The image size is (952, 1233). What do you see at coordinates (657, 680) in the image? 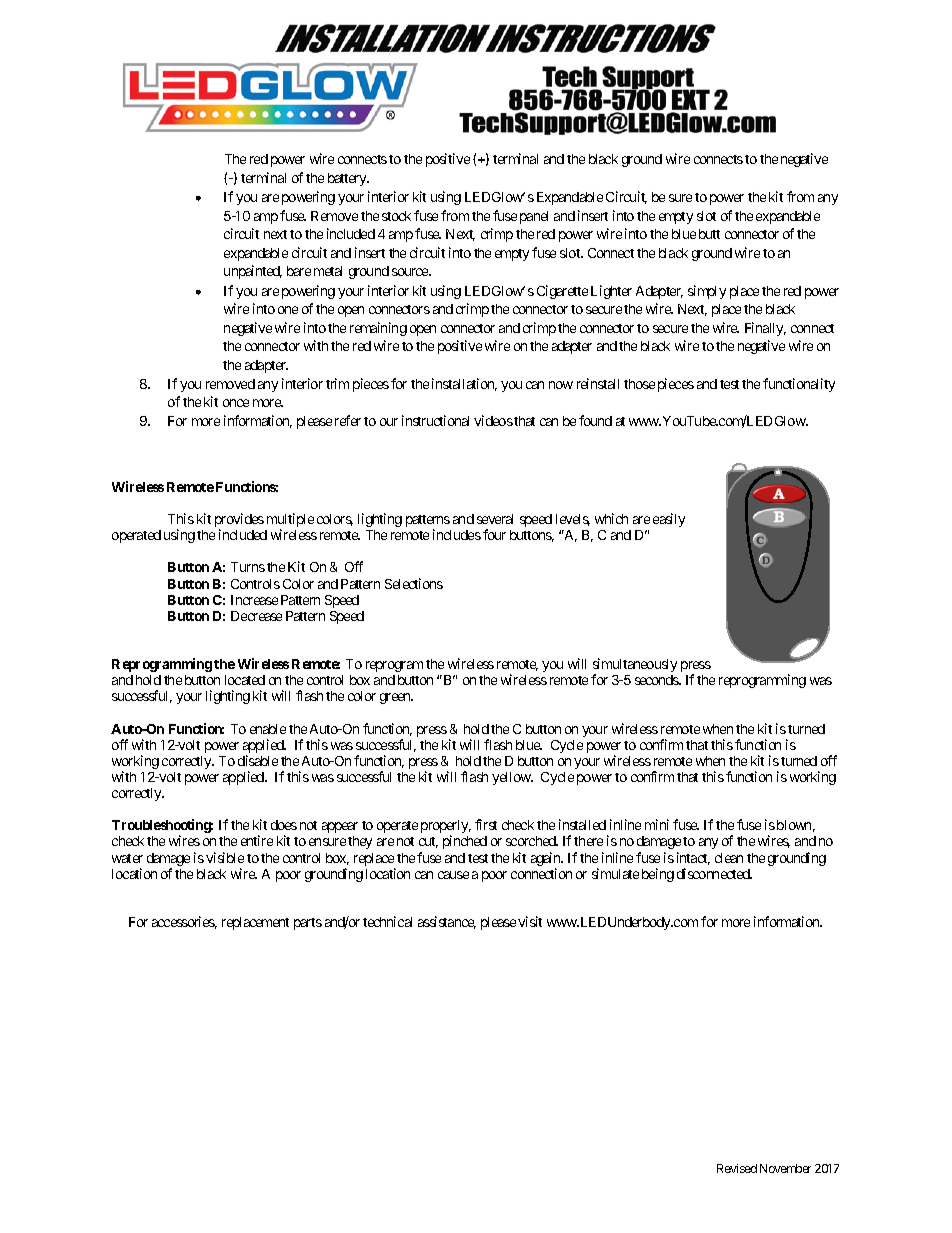
I see `seconds` at bounding box center [657, 680].
